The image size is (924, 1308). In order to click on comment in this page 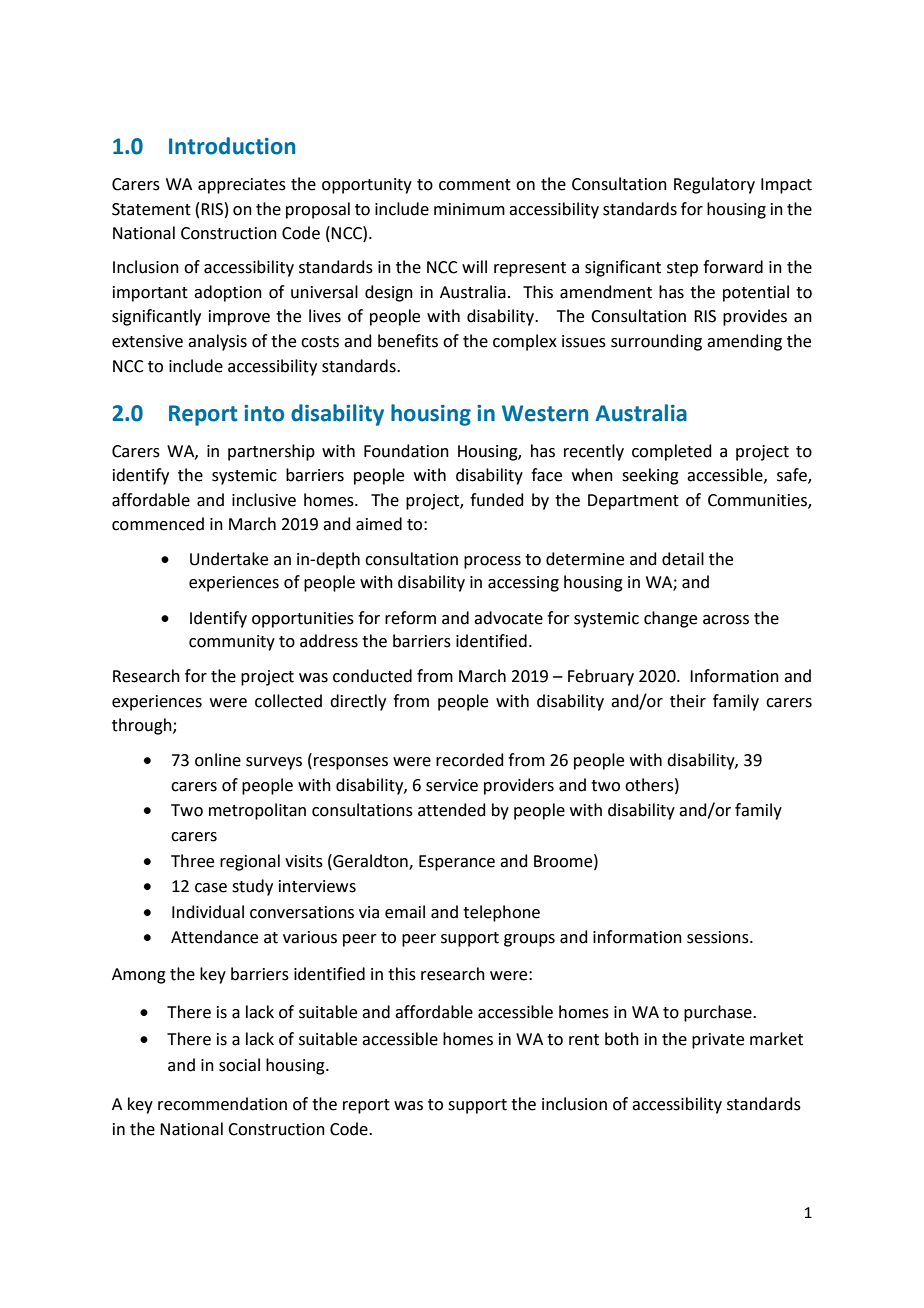, I will do `click(475, 185)`.
